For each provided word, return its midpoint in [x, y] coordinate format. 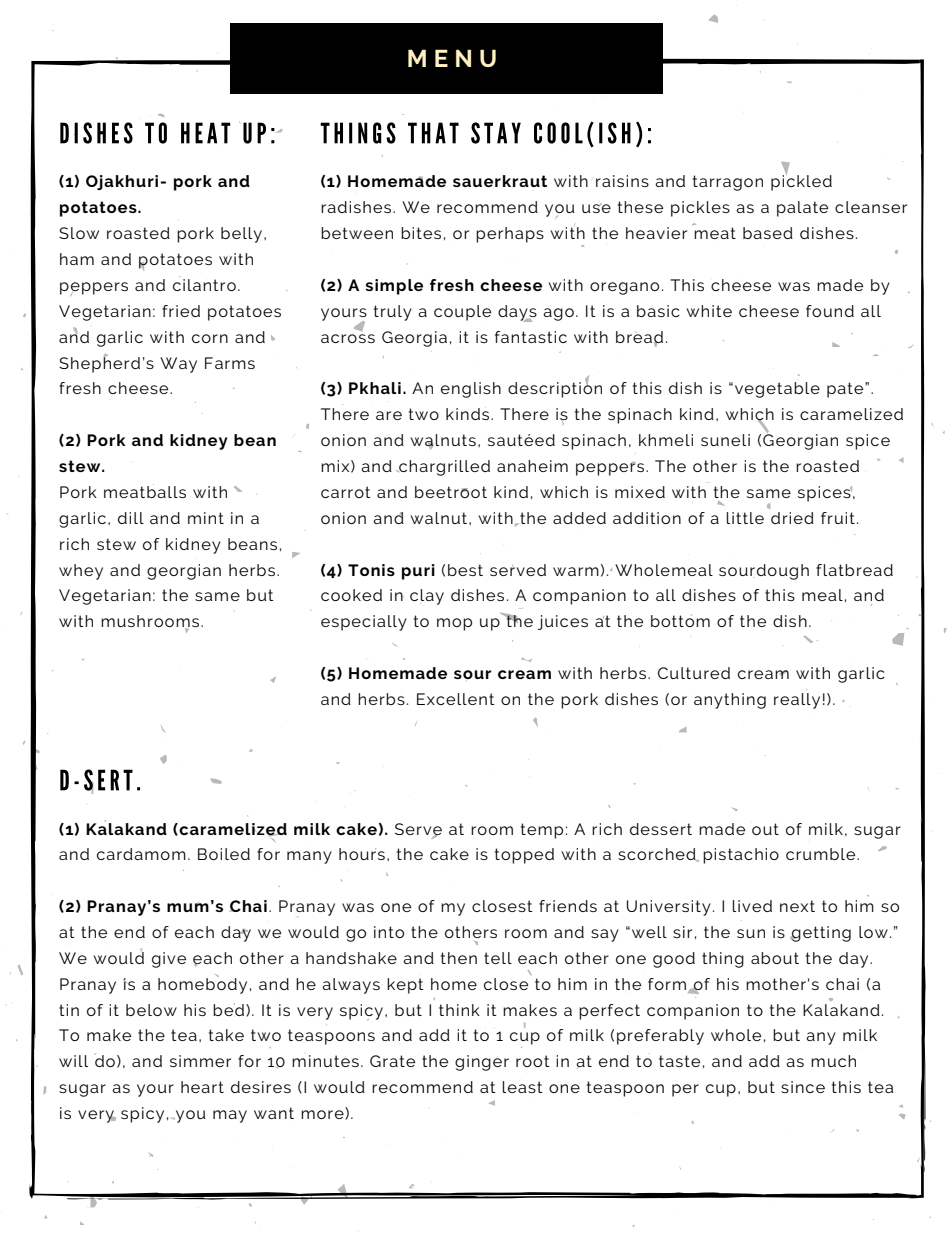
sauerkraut [500, 181]
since [803, 1087]
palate [802, 209]
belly [241, 235]
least [522, 1087]
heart [202, 1087]
